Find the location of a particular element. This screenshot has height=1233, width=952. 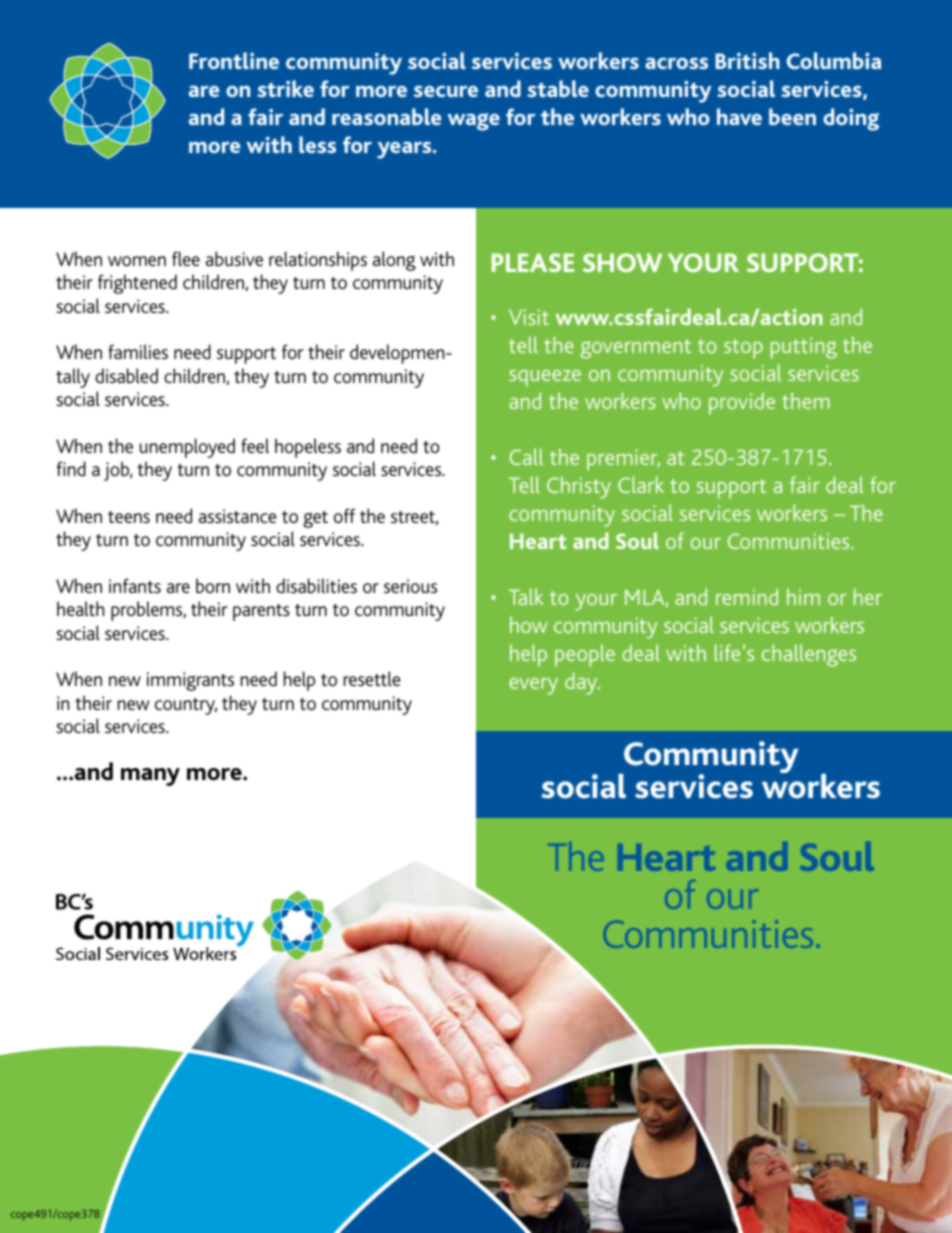

British is located at coordinates (747, 60).
